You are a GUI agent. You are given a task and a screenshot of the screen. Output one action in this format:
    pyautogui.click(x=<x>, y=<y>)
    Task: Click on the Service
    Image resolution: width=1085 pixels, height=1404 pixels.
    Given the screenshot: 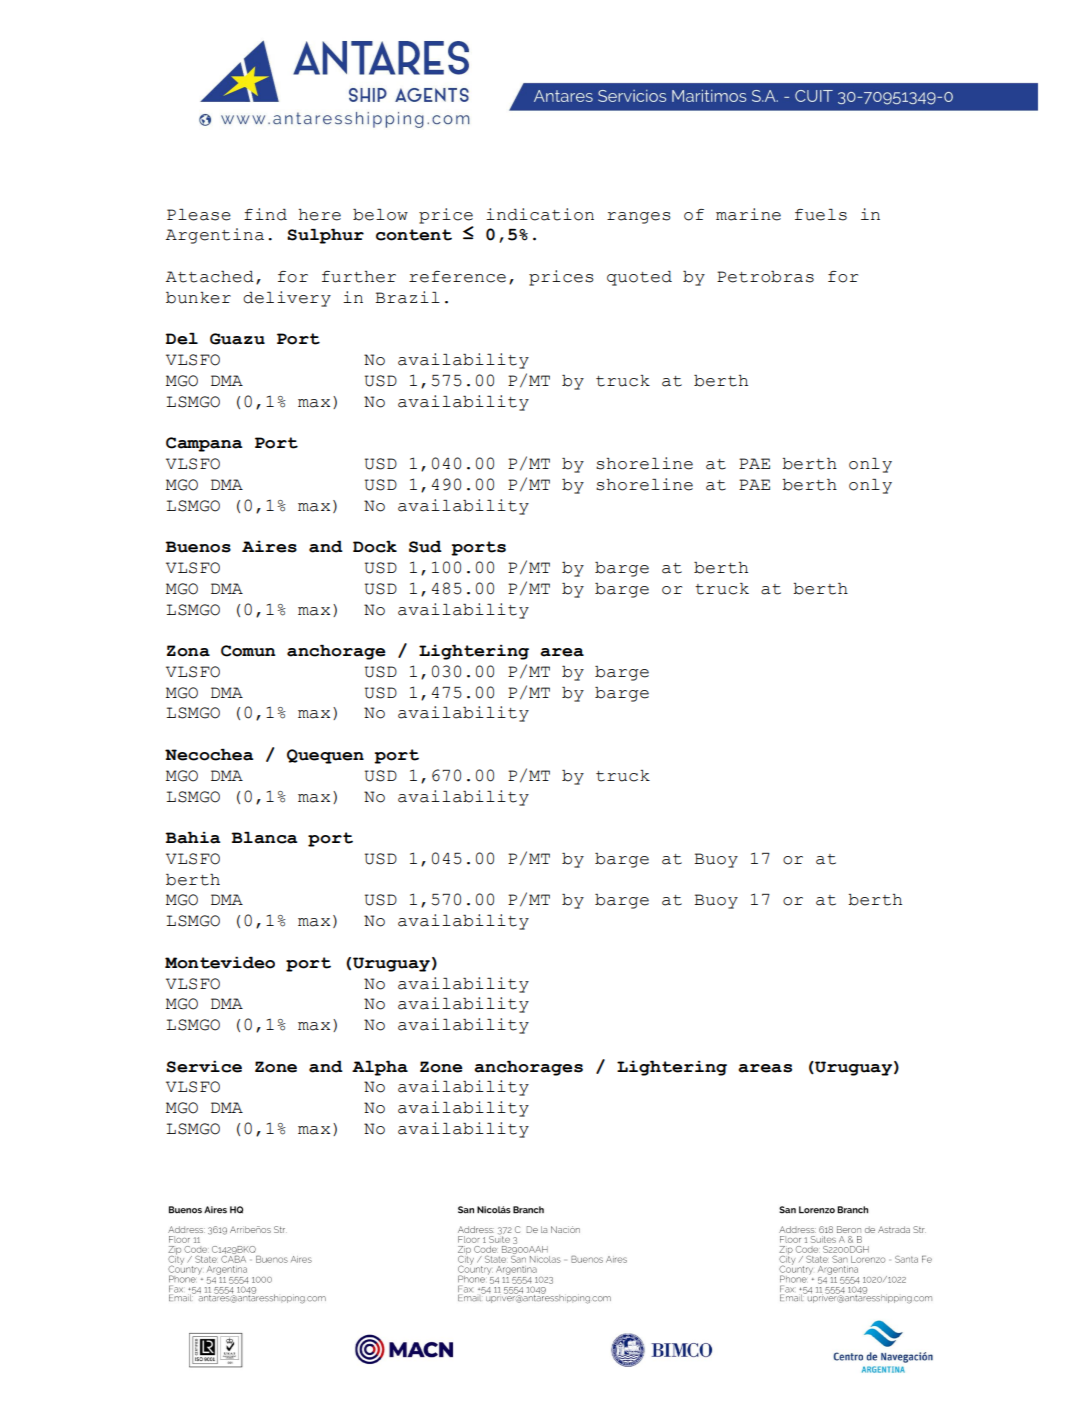 What is the action you would take?
    pyautogui.click(x=204, y=1067)
